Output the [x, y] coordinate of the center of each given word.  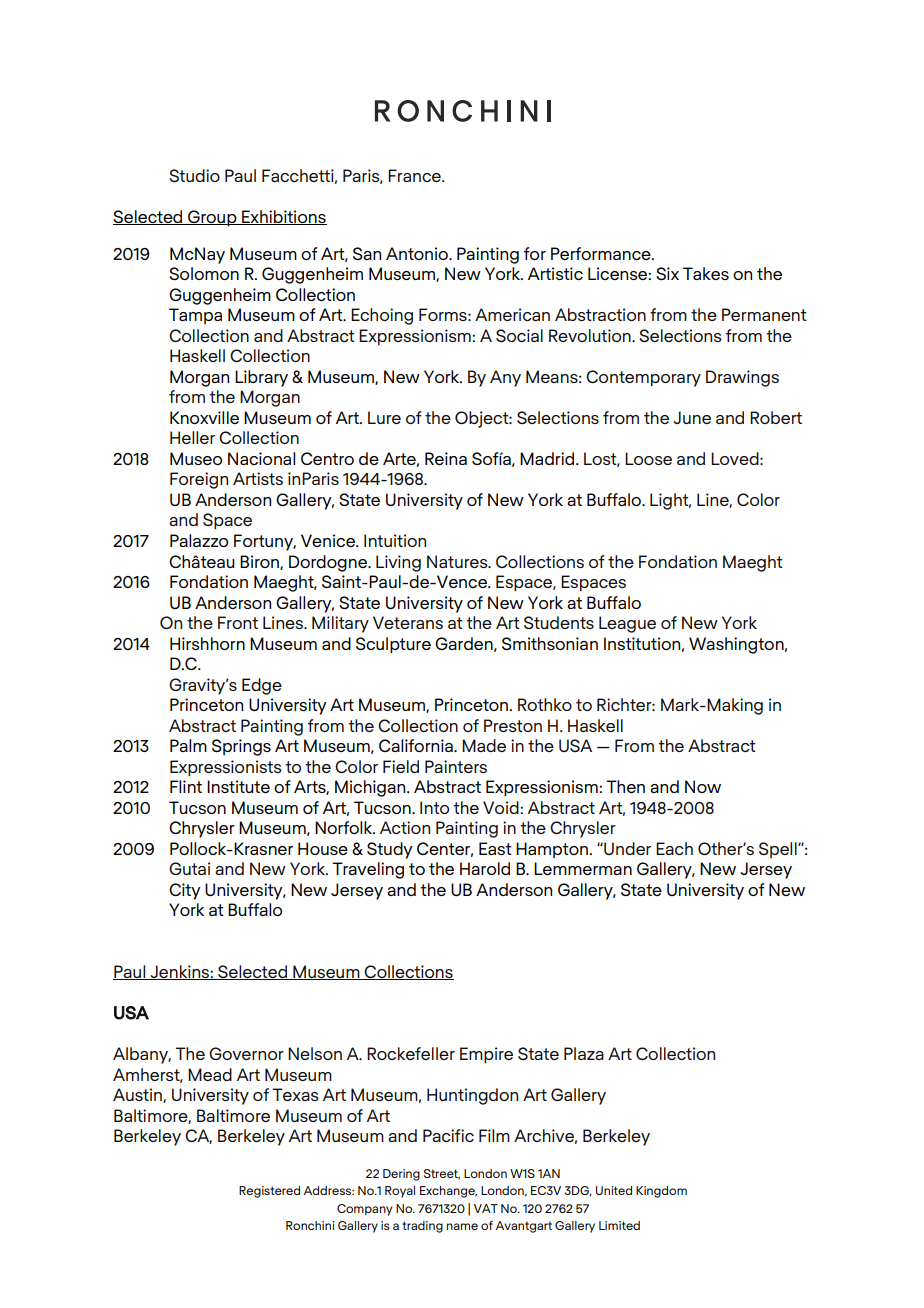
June [692, 417]
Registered [269, 1192]
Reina [446, 458]
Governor [246, 1053]
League [627, 624]
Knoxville [204, 417]
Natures [458, 561]
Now [703, 786]
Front [238, 622]
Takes [706, 273]
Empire [486, 1055]
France [415, 175]
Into [434, 807]
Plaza [584, 1053]
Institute [238, 786]
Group [212, 218]
